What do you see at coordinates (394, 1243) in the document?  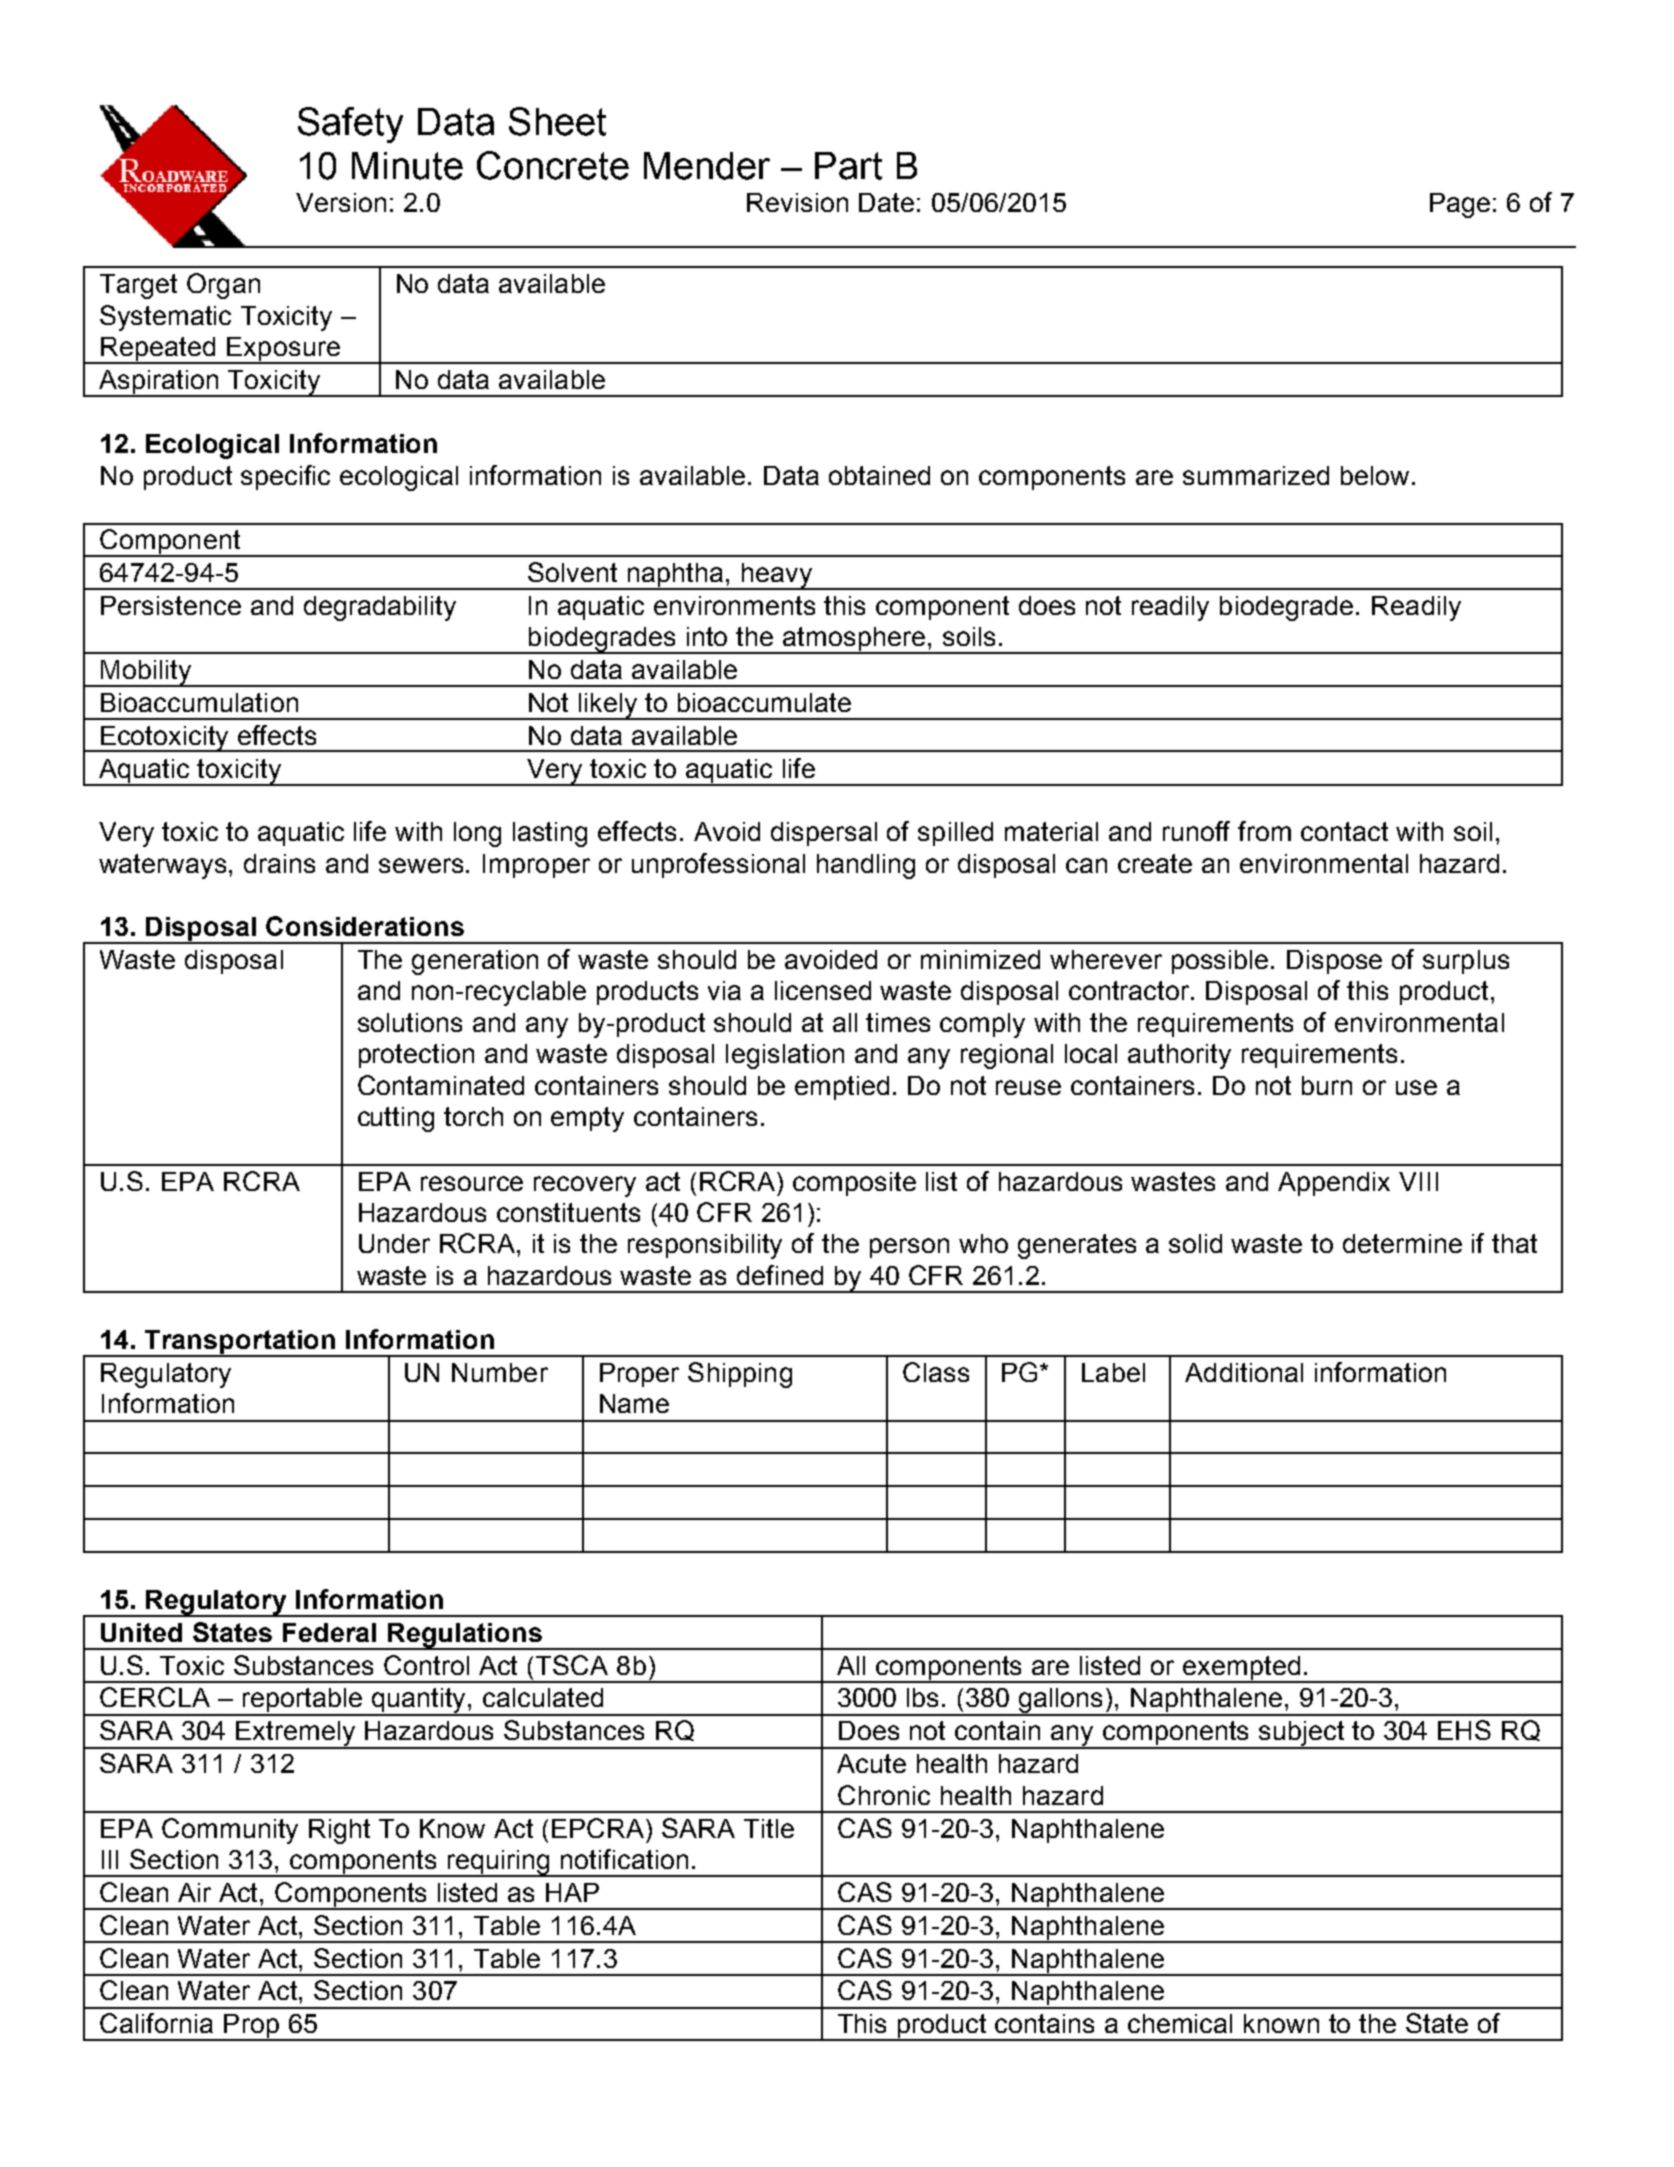 I see `Under` at bounding box center [394, 1243].
